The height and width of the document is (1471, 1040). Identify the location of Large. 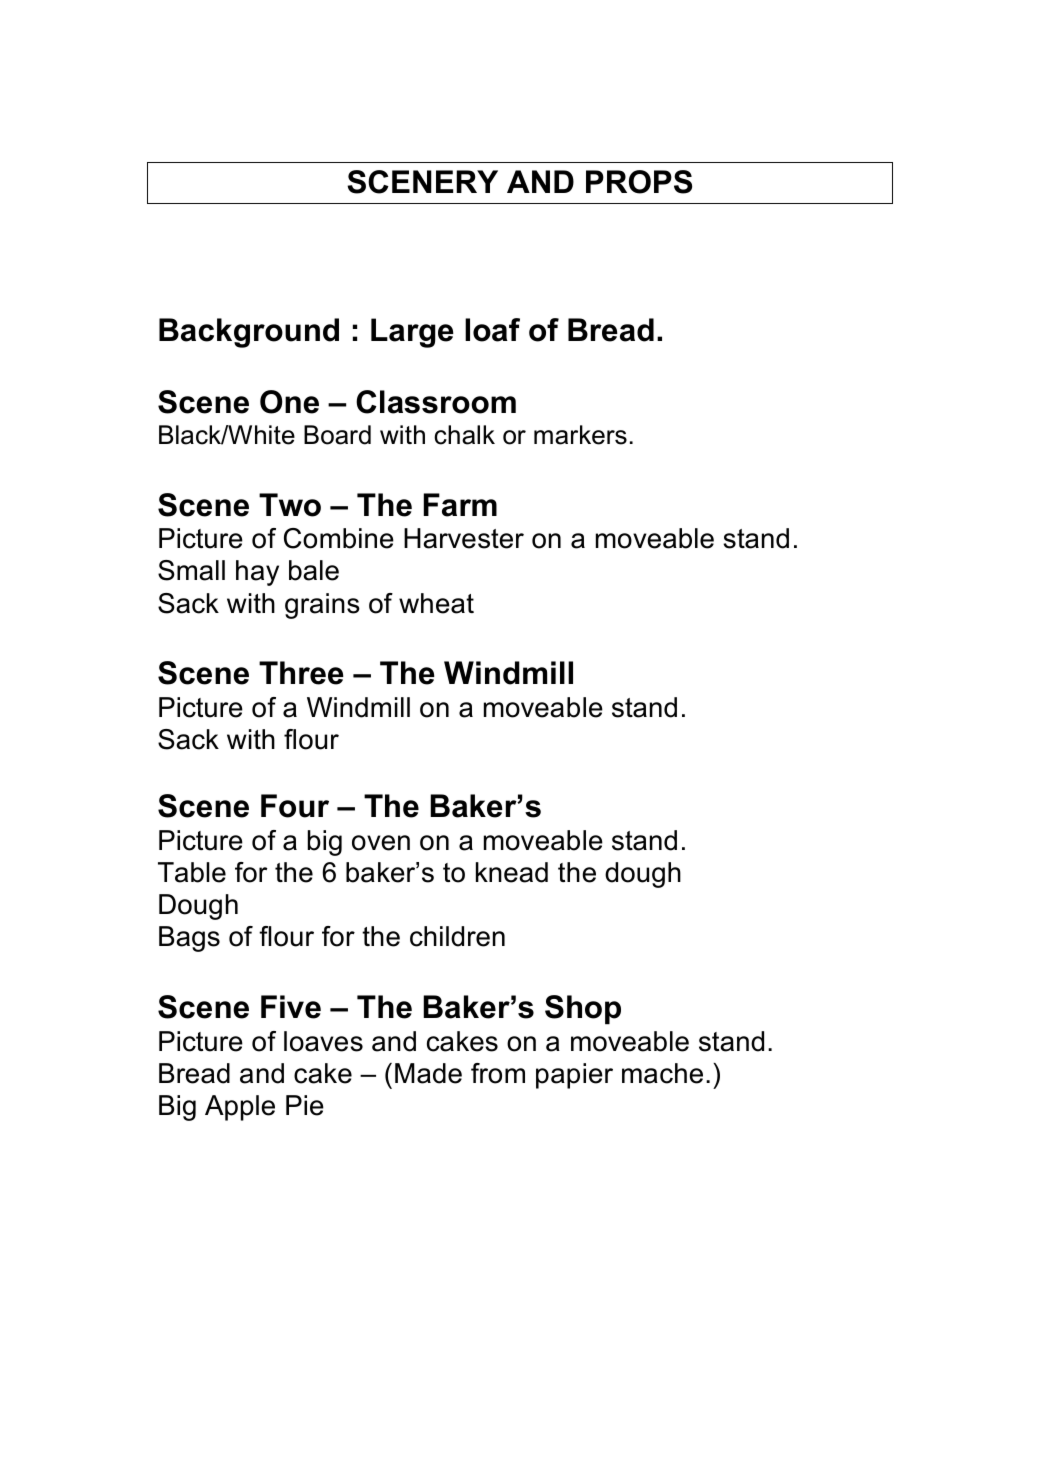
(412, 333).
